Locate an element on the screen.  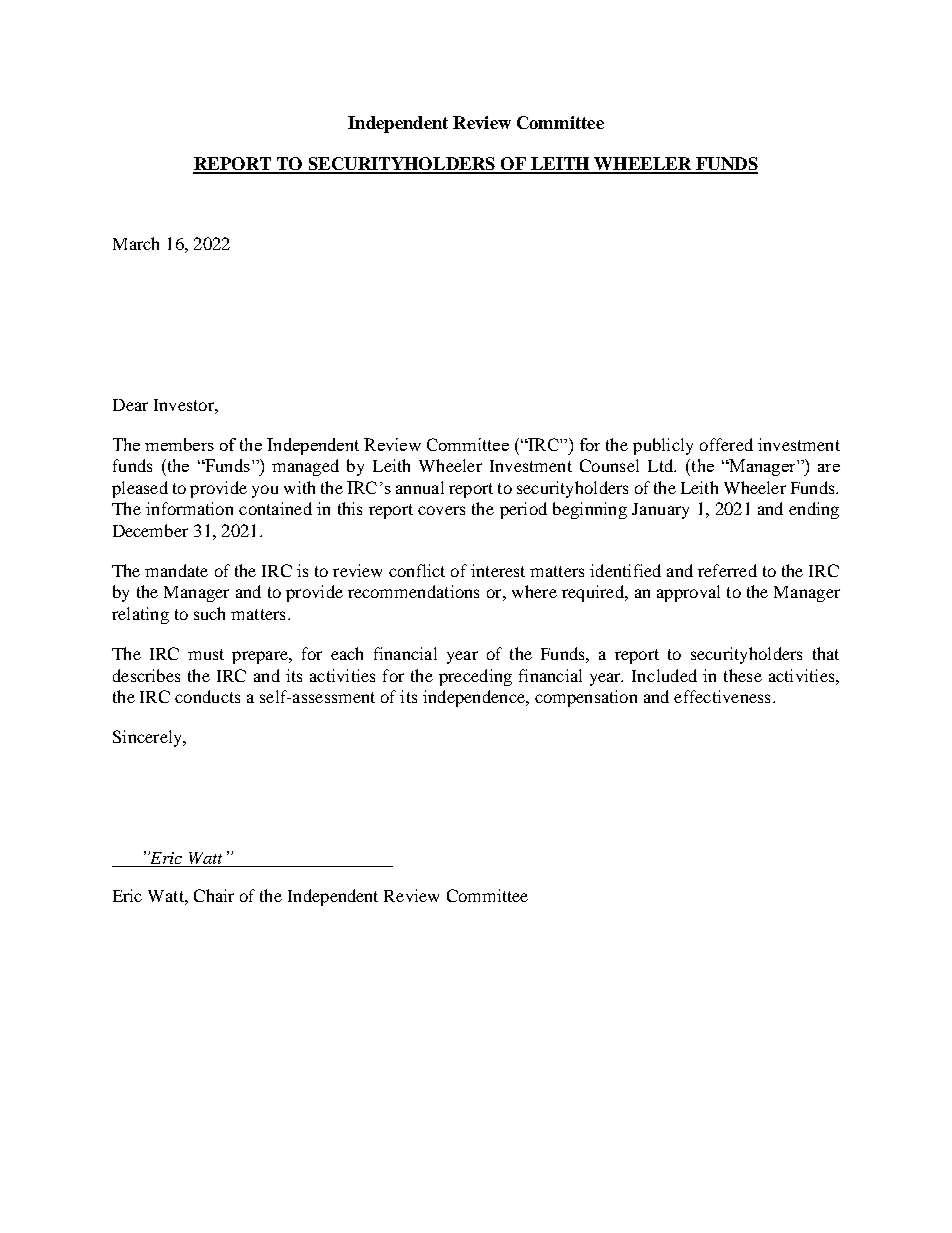
effectiveness is located at coordinates (722, 696).
